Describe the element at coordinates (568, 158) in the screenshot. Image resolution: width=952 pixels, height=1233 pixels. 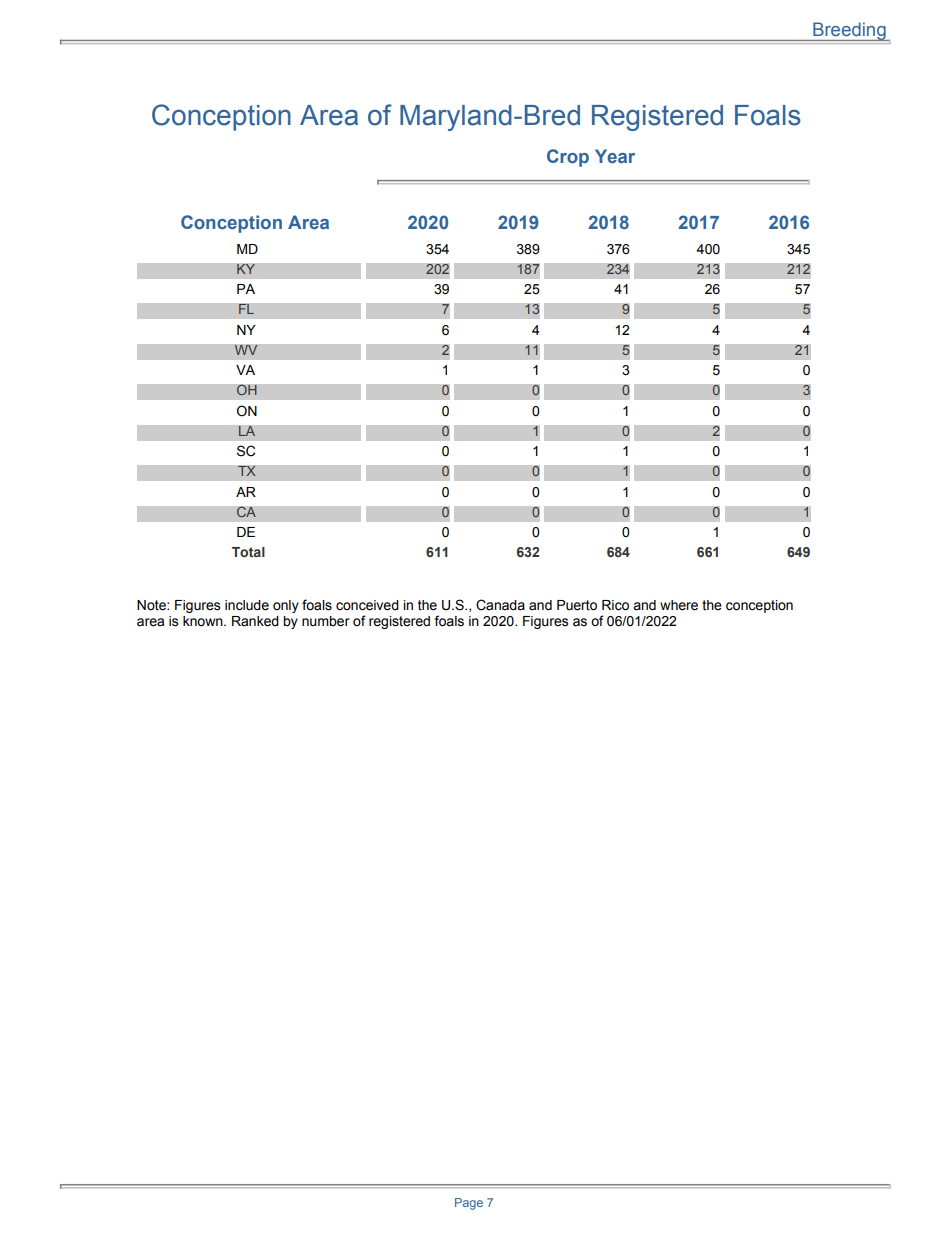
I see `Crop` at that location.
